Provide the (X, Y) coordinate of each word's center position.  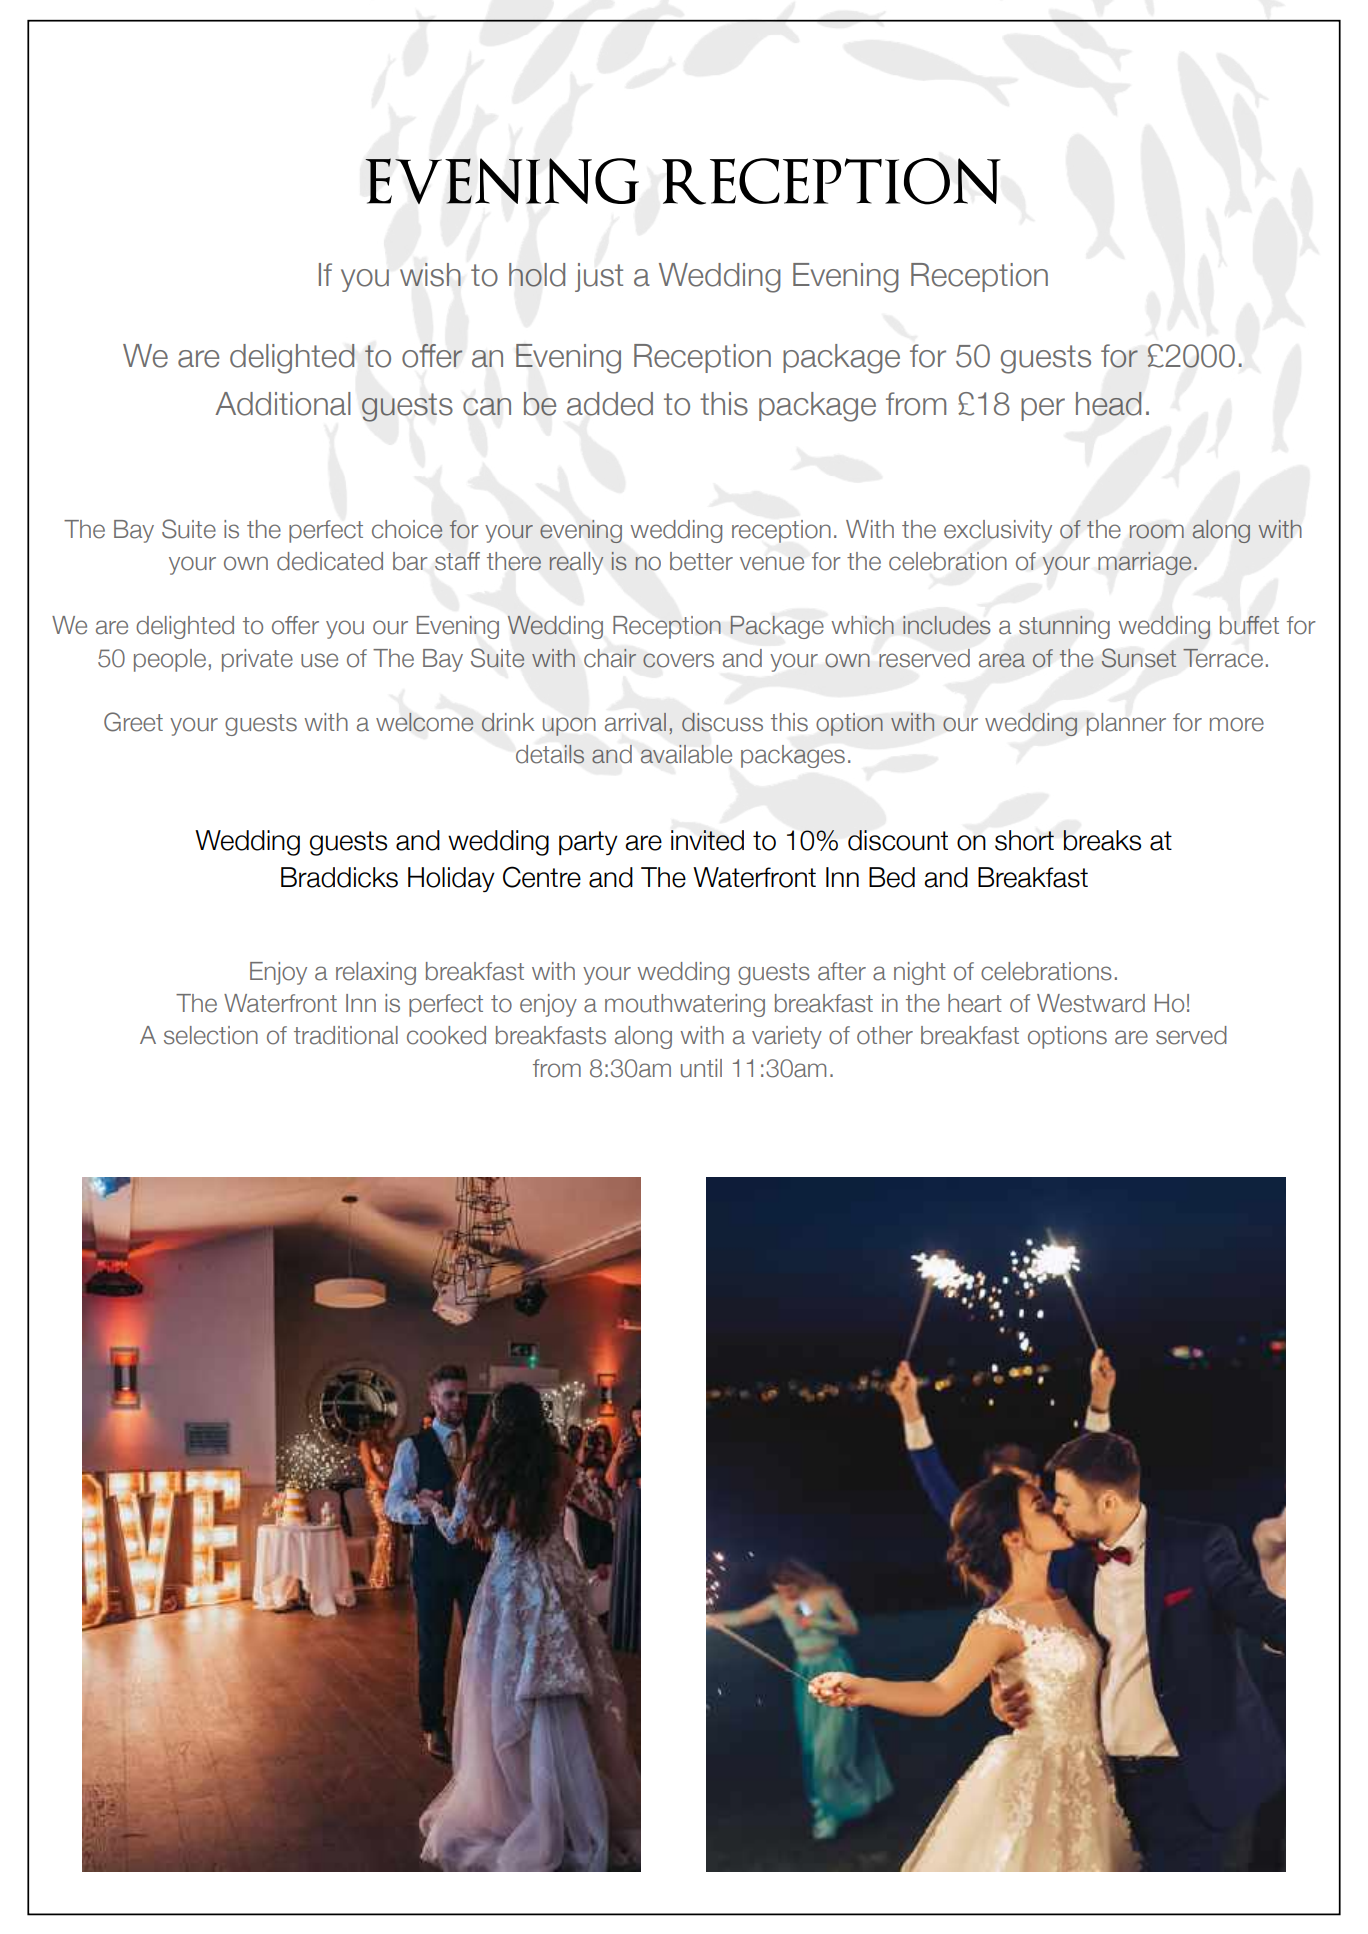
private (257, 660)
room (1157, 531)
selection (211, 1035)
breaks (1102, 840)
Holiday (451, 879)
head (1108, 404)
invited (707, 840)
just (599, 277)
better (701, 561)
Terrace (1223, 658)
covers (678, 660)
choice (407, 529)
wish (430, 275)
